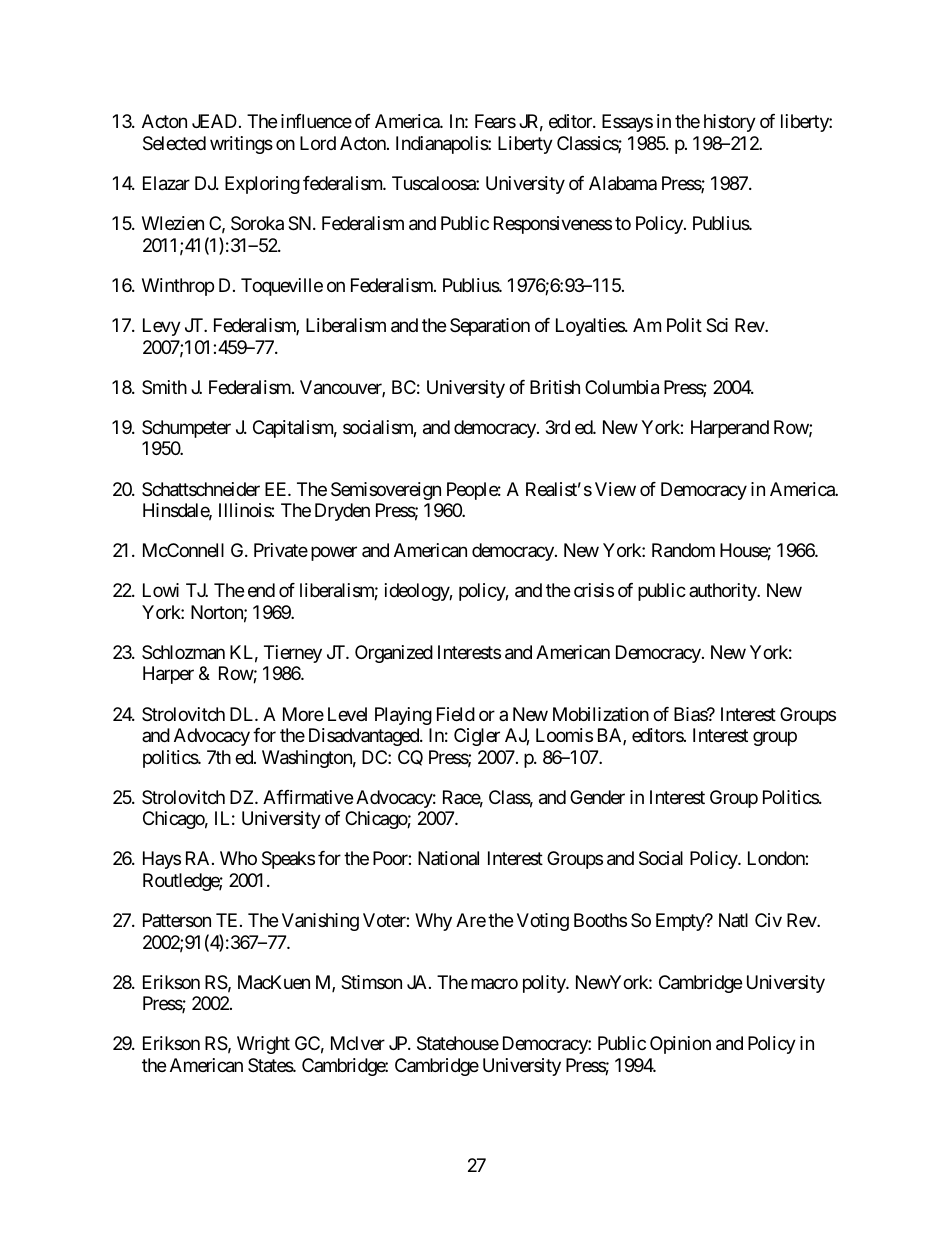  What do you see at coordinates (394, 654) in the page?
I see `Organized` at bounding box center [394, 654].
